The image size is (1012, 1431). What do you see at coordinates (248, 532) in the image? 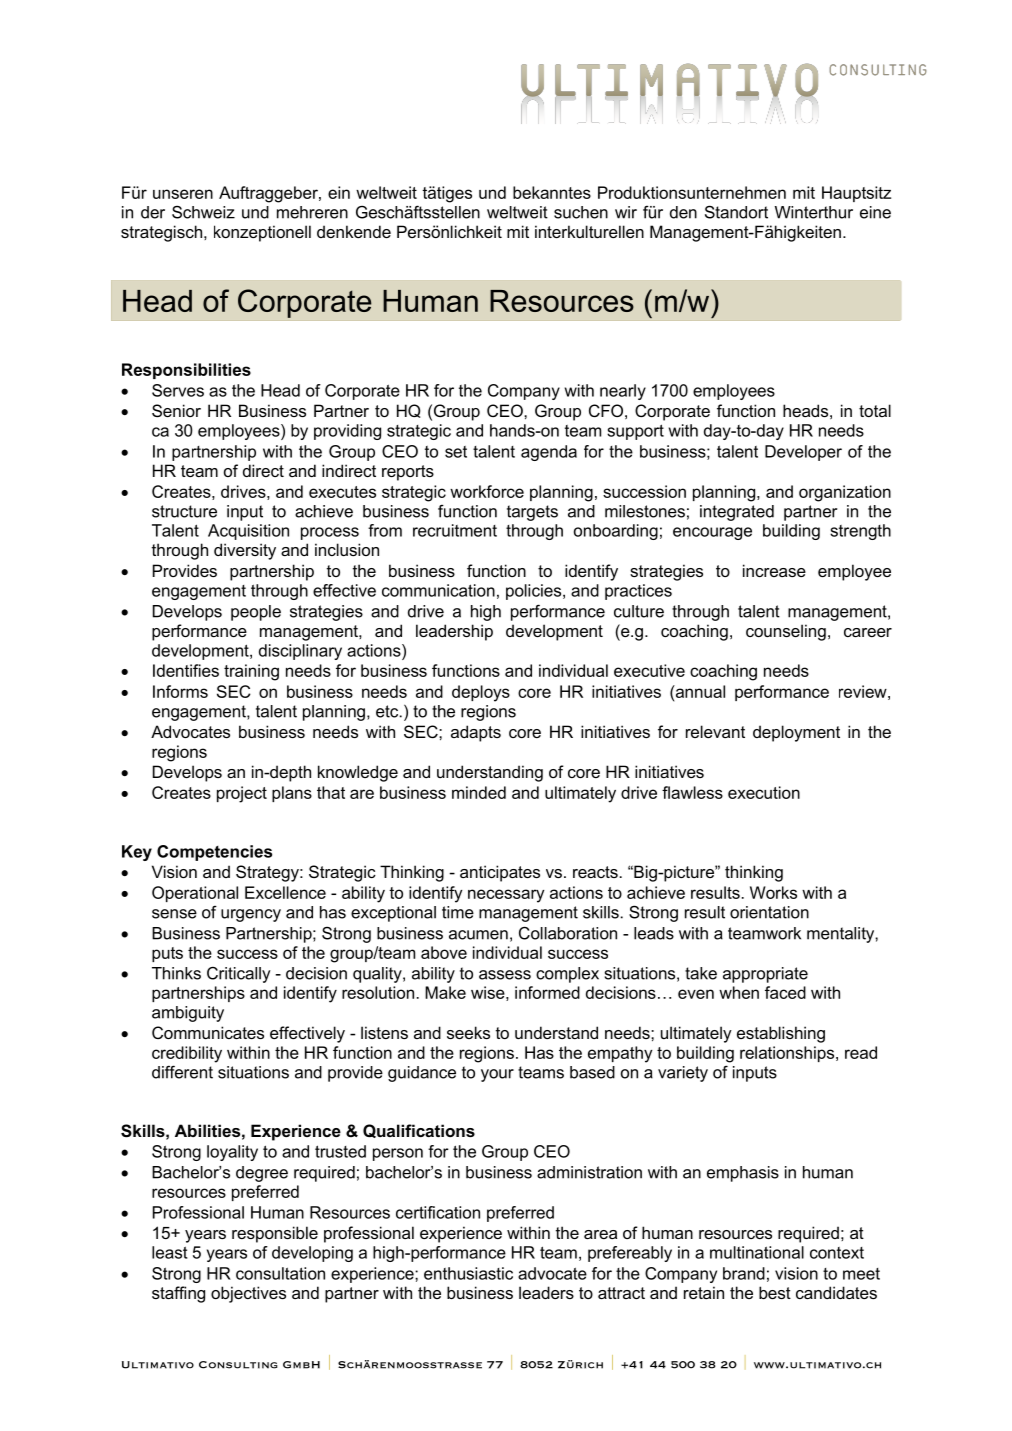
I see `Acquisition` at bounding box center [248, 532].
